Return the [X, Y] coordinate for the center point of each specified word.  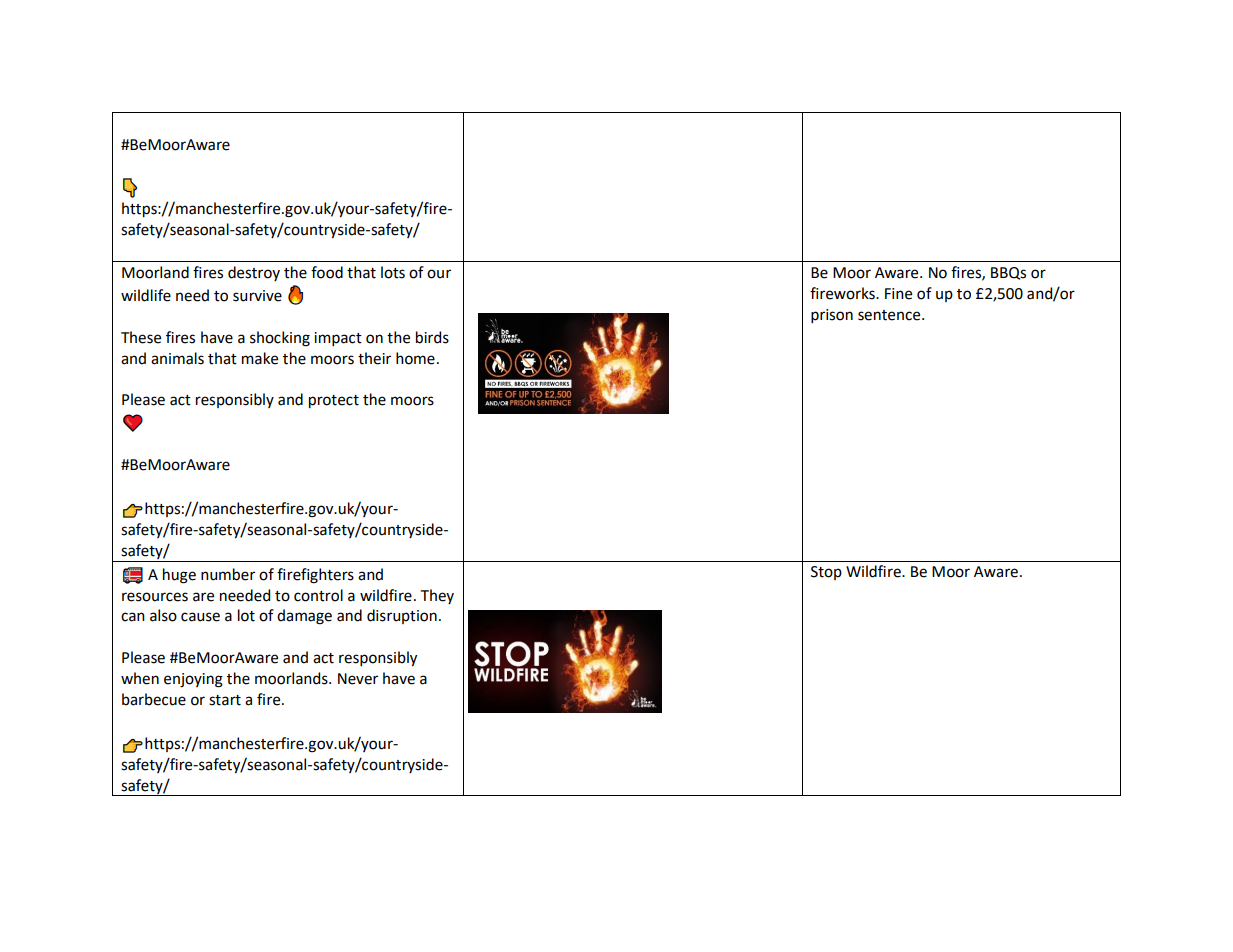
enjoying [193, 680]
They [437, 596]
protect [334, 401]
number [228, 574]
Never [358, 679]
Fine [898, 294]
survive [257, 296]
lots [393, 272]
